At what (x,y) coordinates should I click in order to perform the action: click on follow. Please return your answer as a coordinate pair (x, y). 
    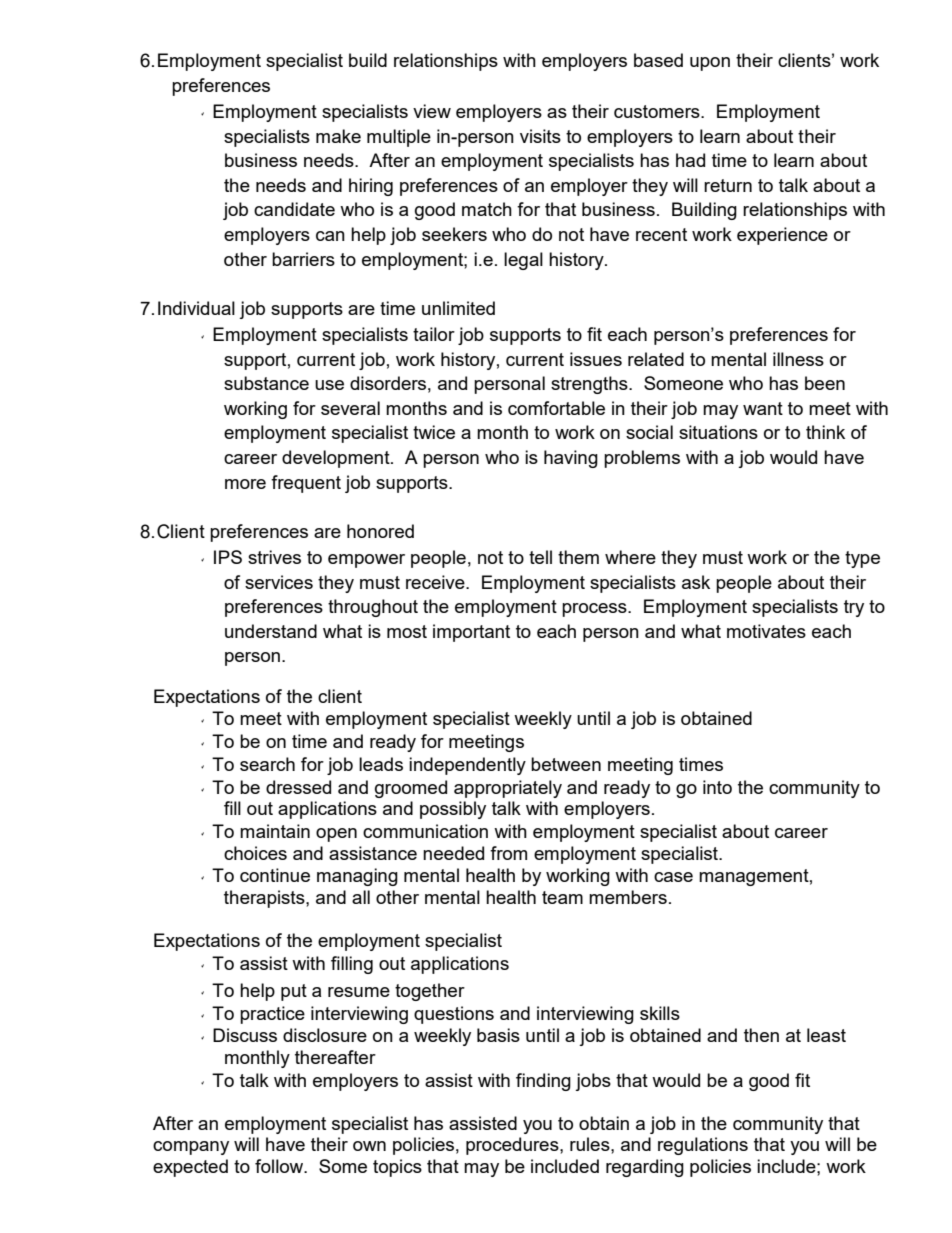
    Looking at the image, I should click on (280, 1166).
